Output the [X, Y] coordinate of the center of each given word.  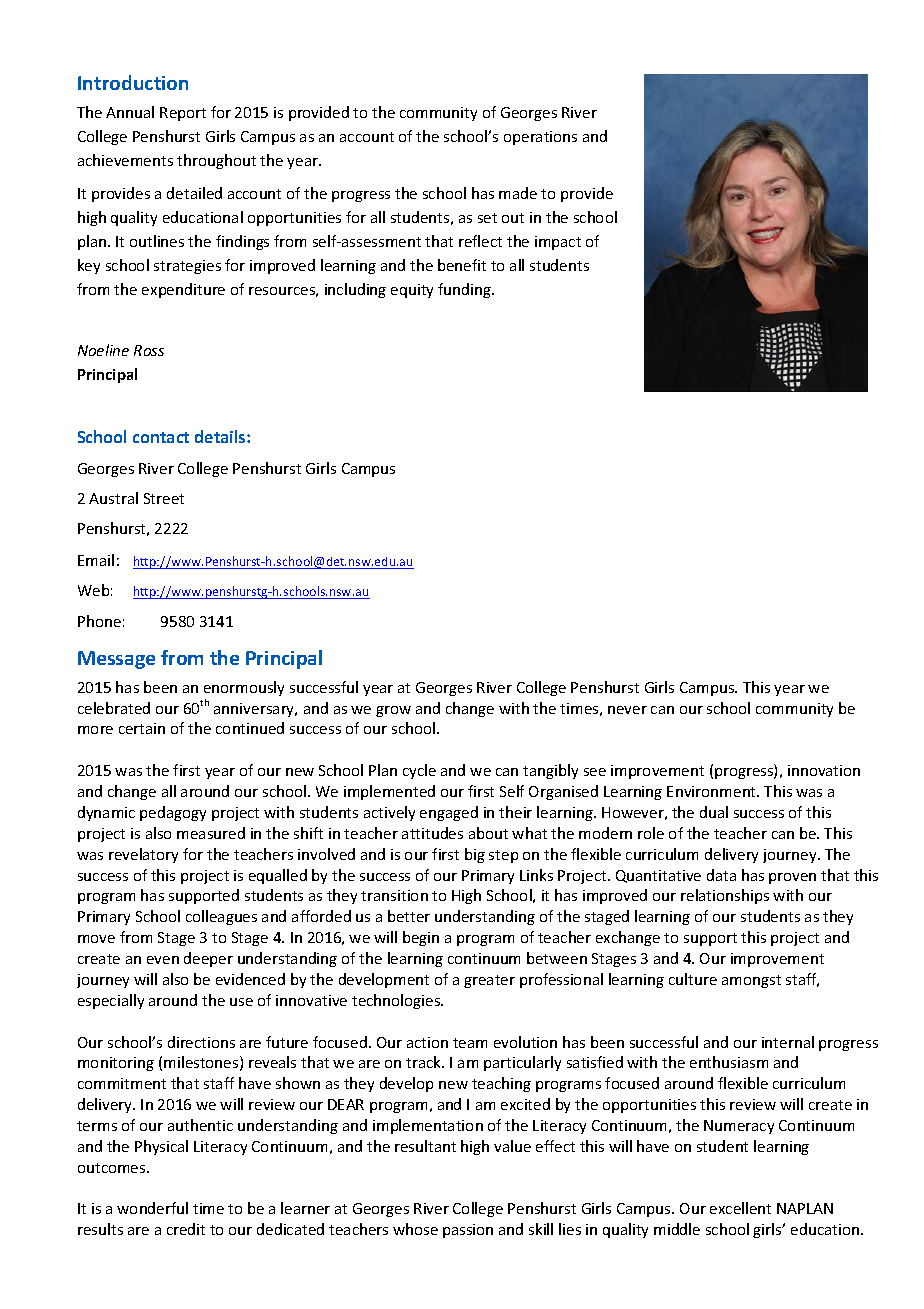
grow [393, 711]
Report [183, 114]
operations [540, 138]
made [518, 193]
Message [116, 660]
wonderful [152, 1208]
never [627, 710]
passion [468, 1231]
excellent [740, 1208]
